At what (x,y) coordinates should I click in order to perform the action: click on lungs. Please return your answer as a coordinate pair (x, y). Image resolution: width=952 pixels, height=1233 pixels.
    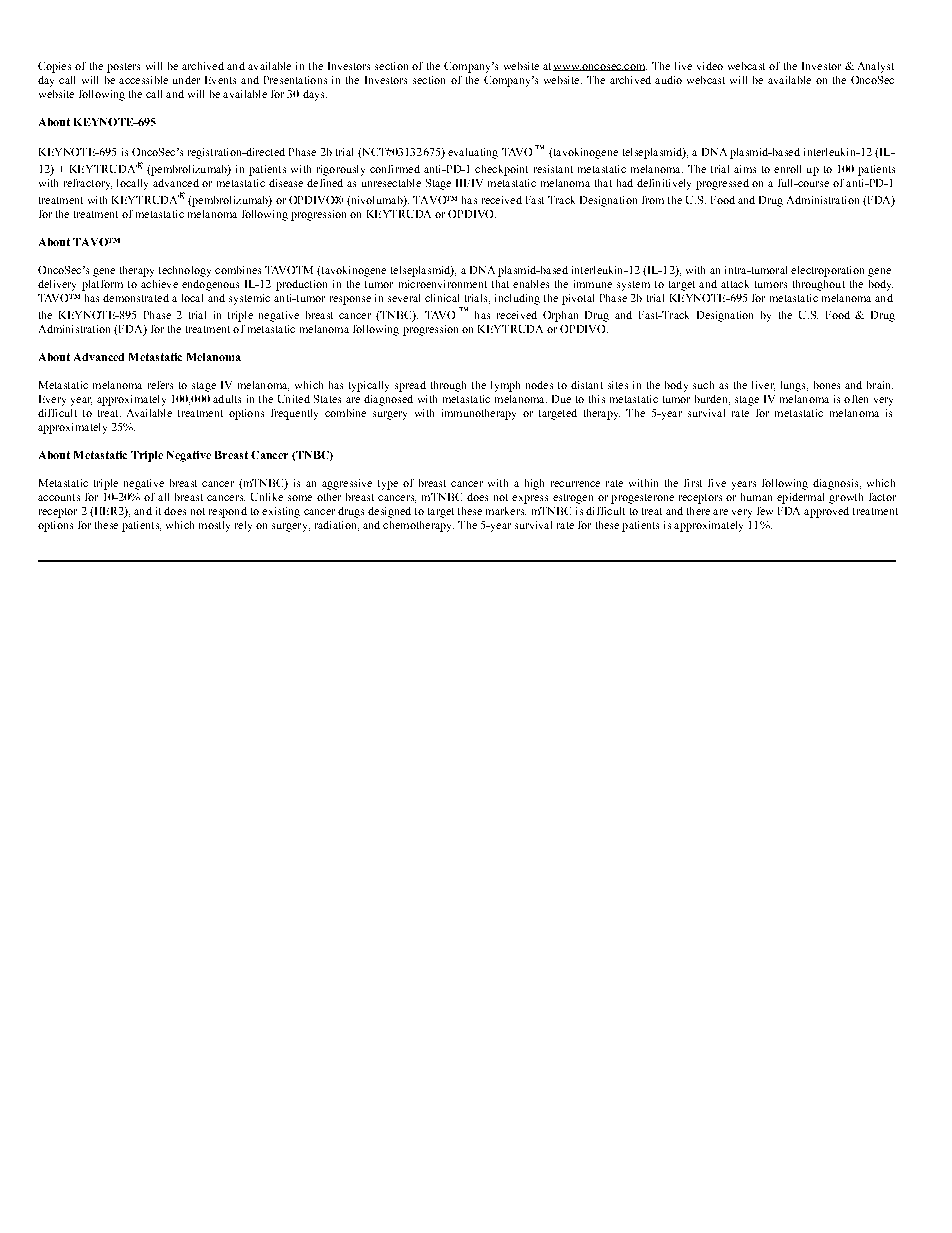
    Looking at the image, I should click on (794, 386).
